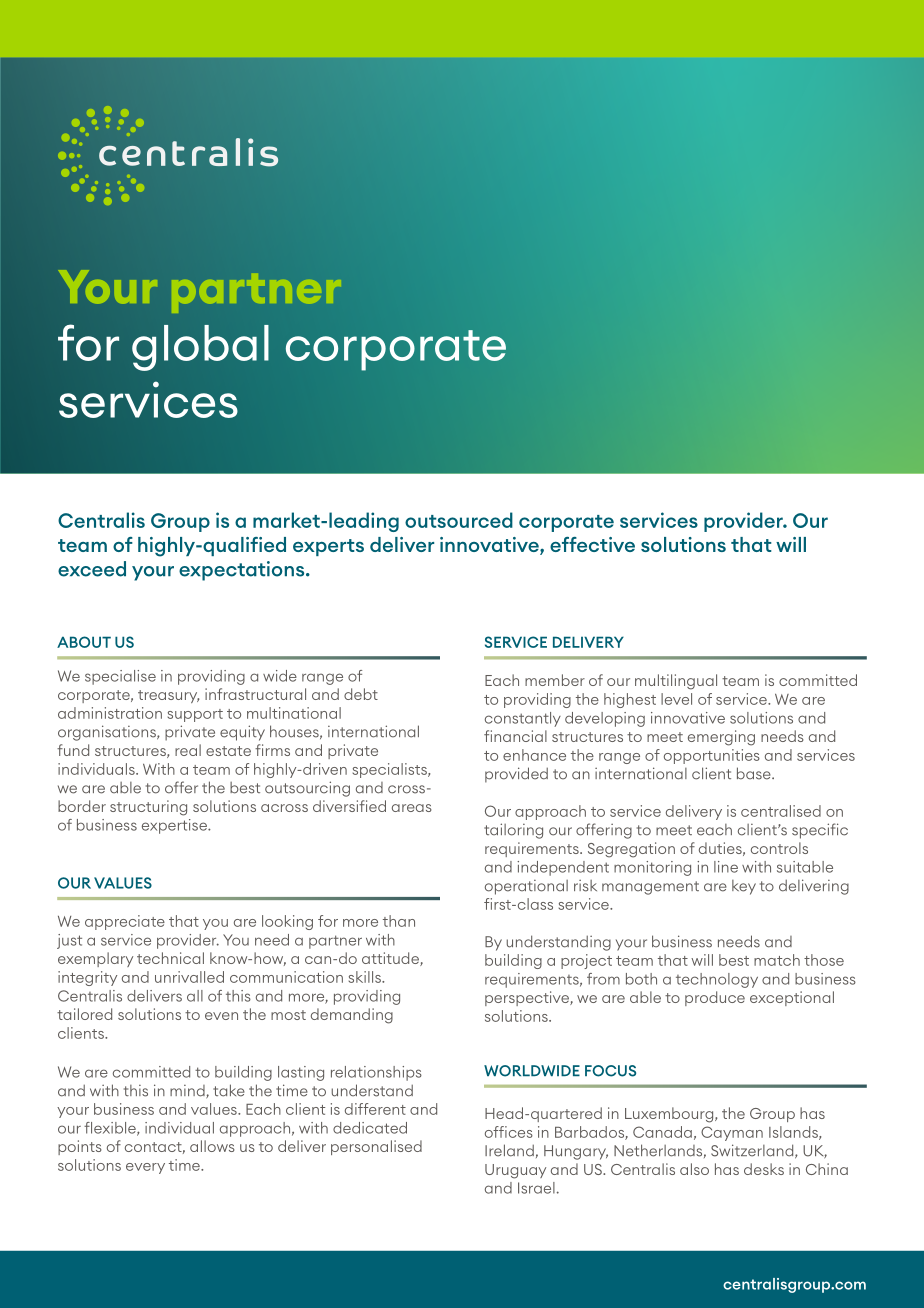 The height and width of the page is (1308, 924). Describe the element at coordinates (459, 520) in the page. I see `outsourced` at that location.
